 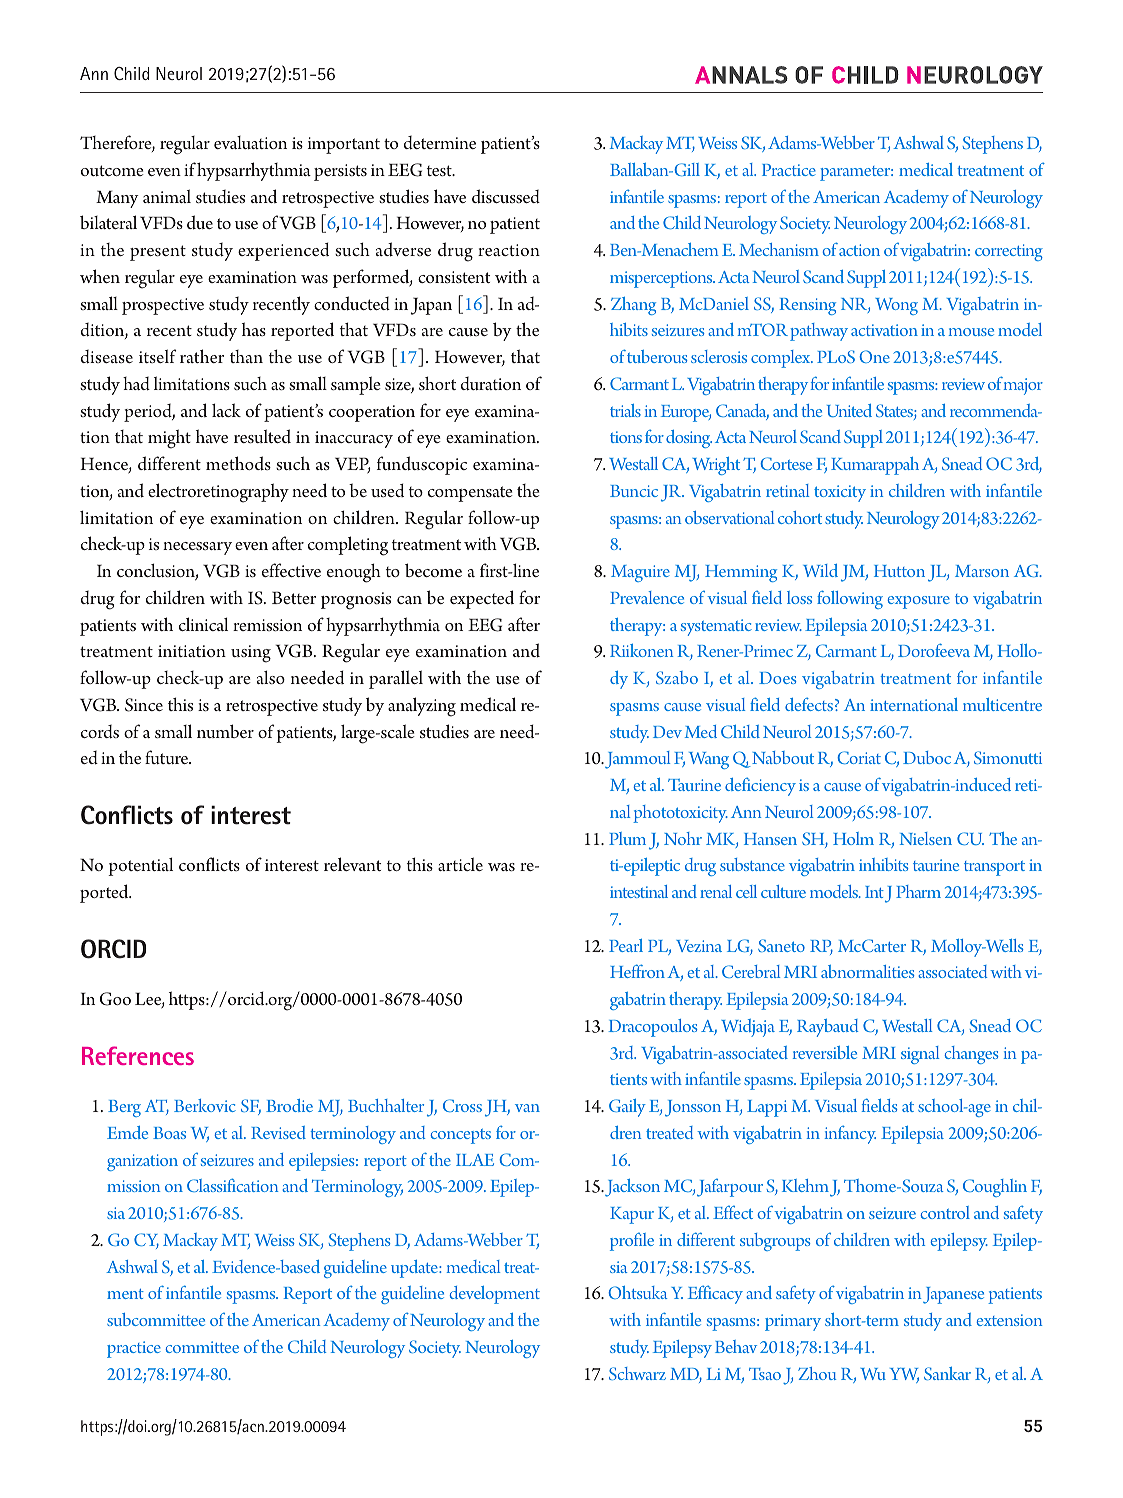 What do you see at coordinates (197, 548) in the screenshot?
I see `necessary` at bounding box center [197, 548].
